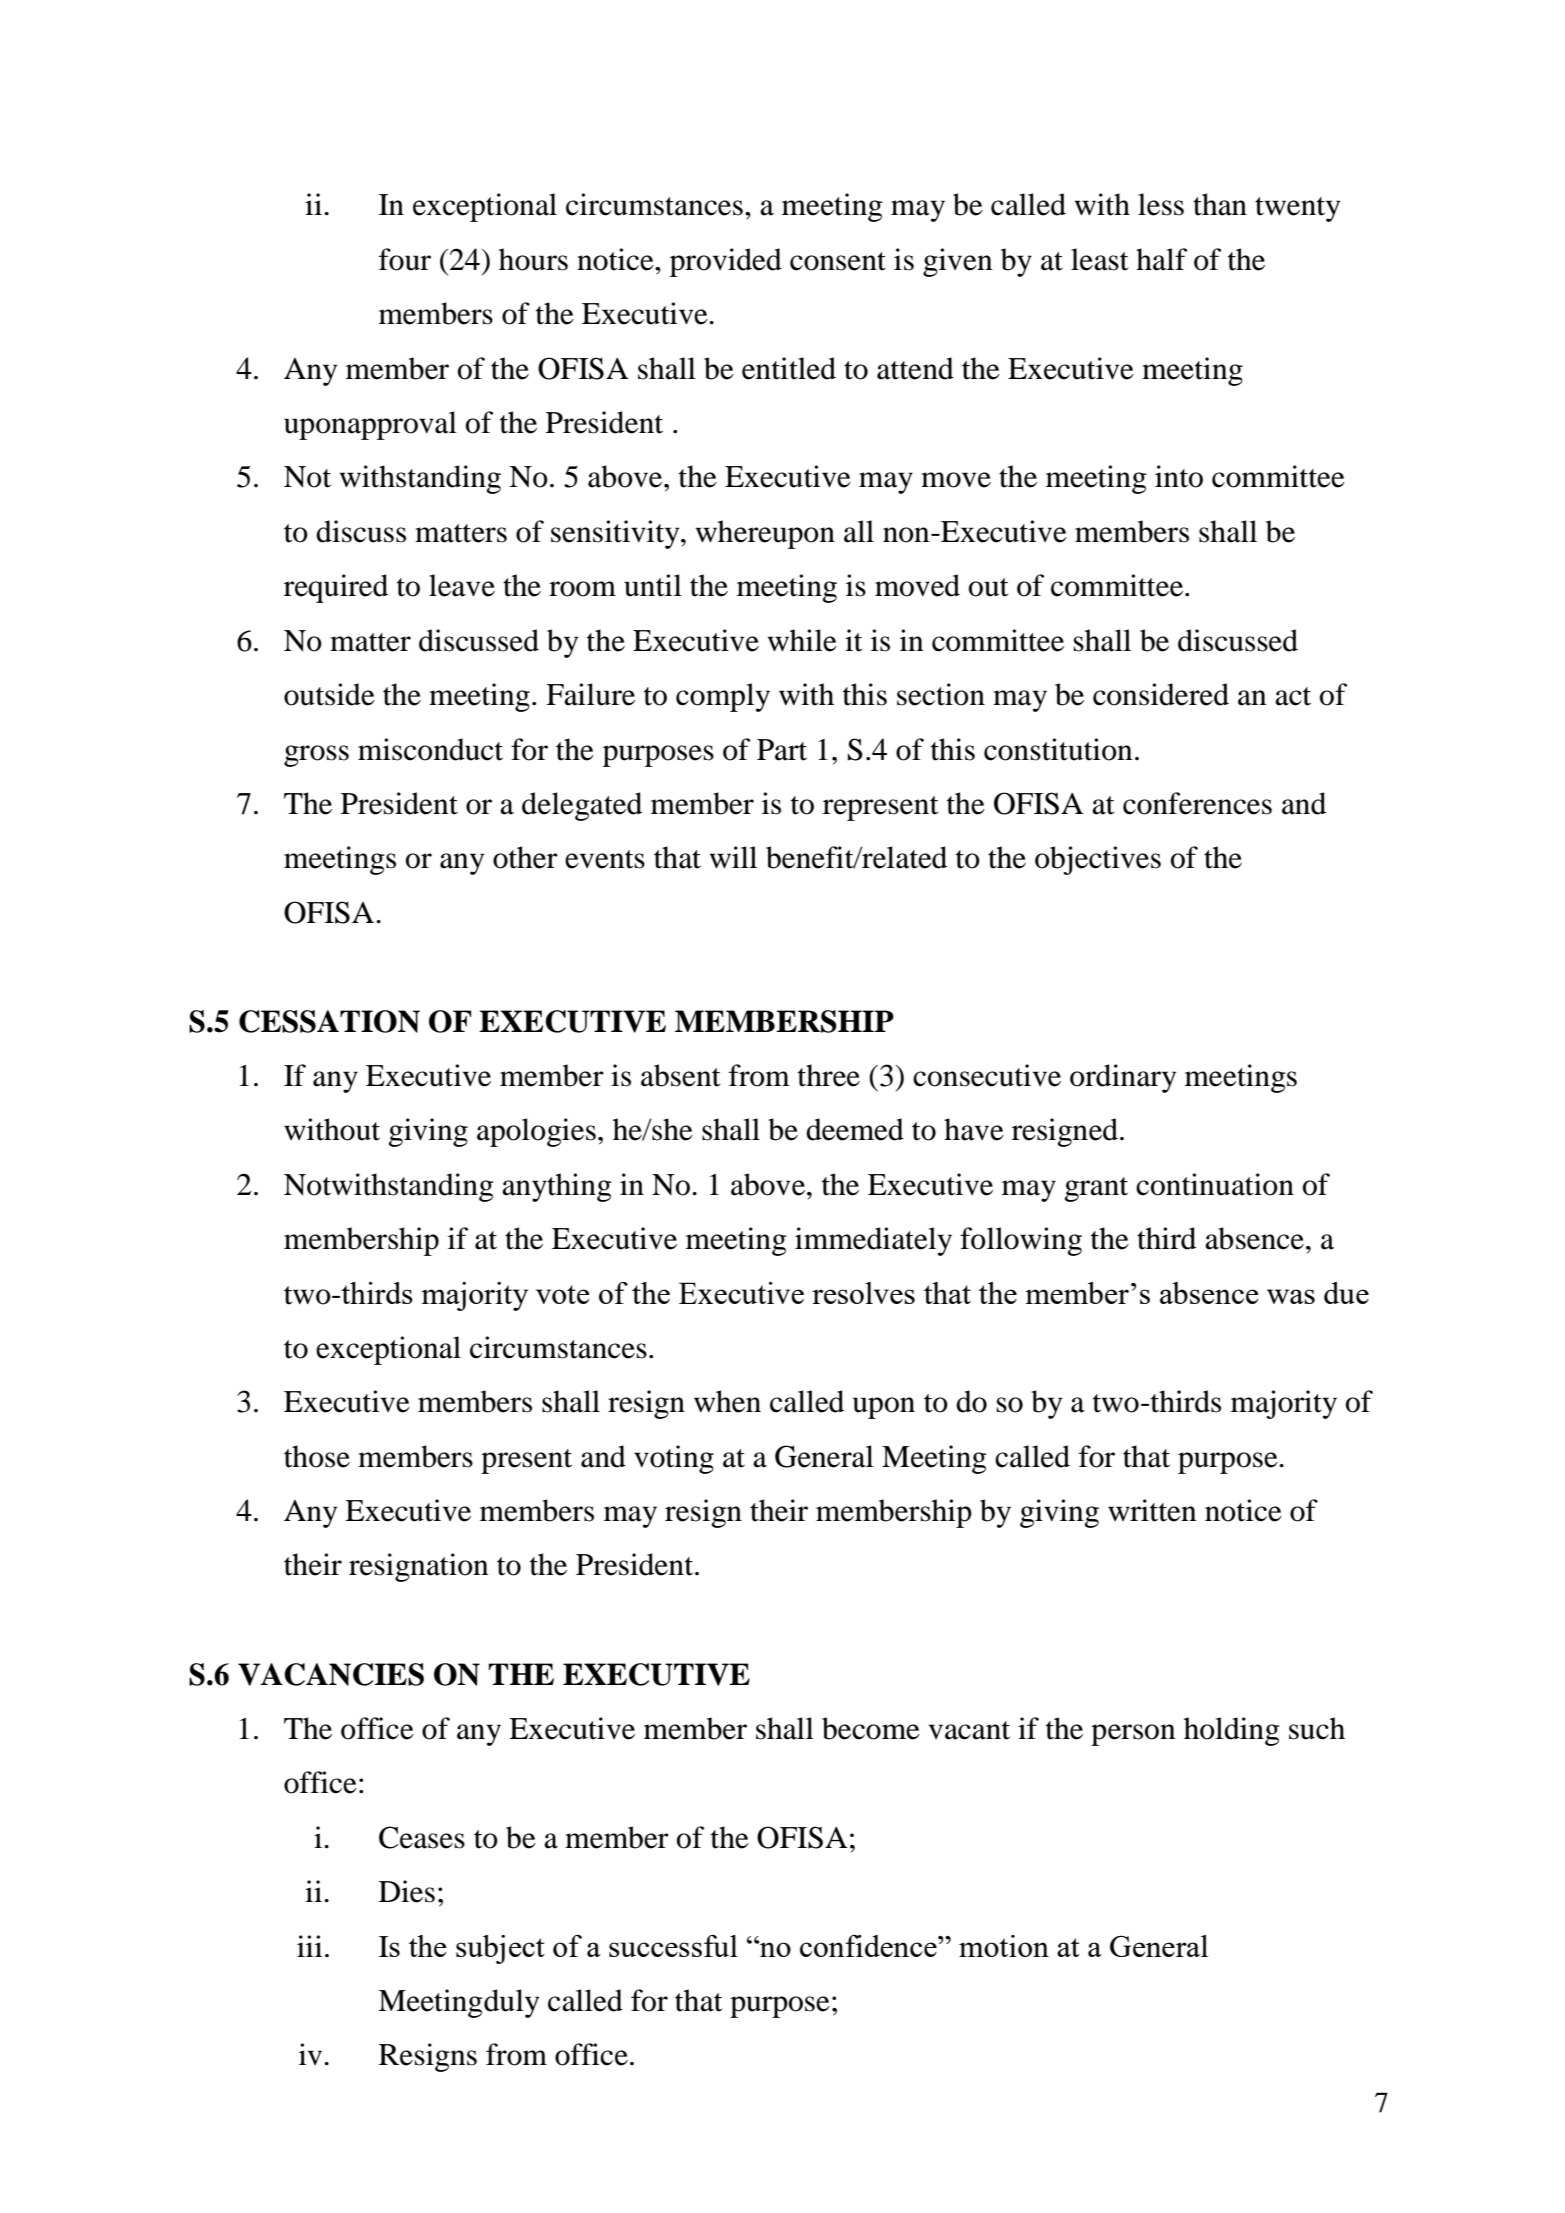 The width and height of the page is (1565, 2213). I want to click on misconduct, so click(430, 749).
